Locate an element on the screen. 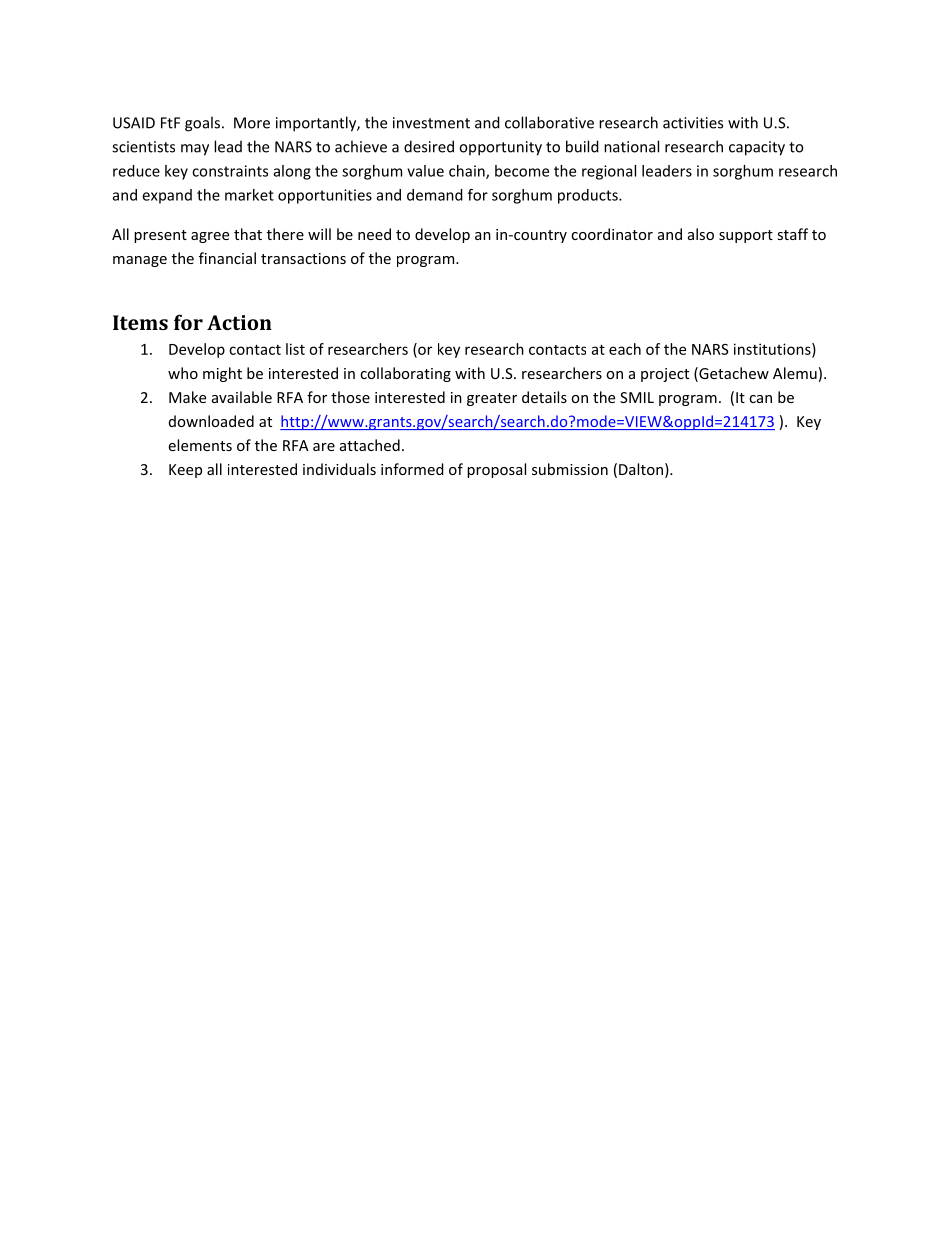  Items is located at coordinates (140, 322).
